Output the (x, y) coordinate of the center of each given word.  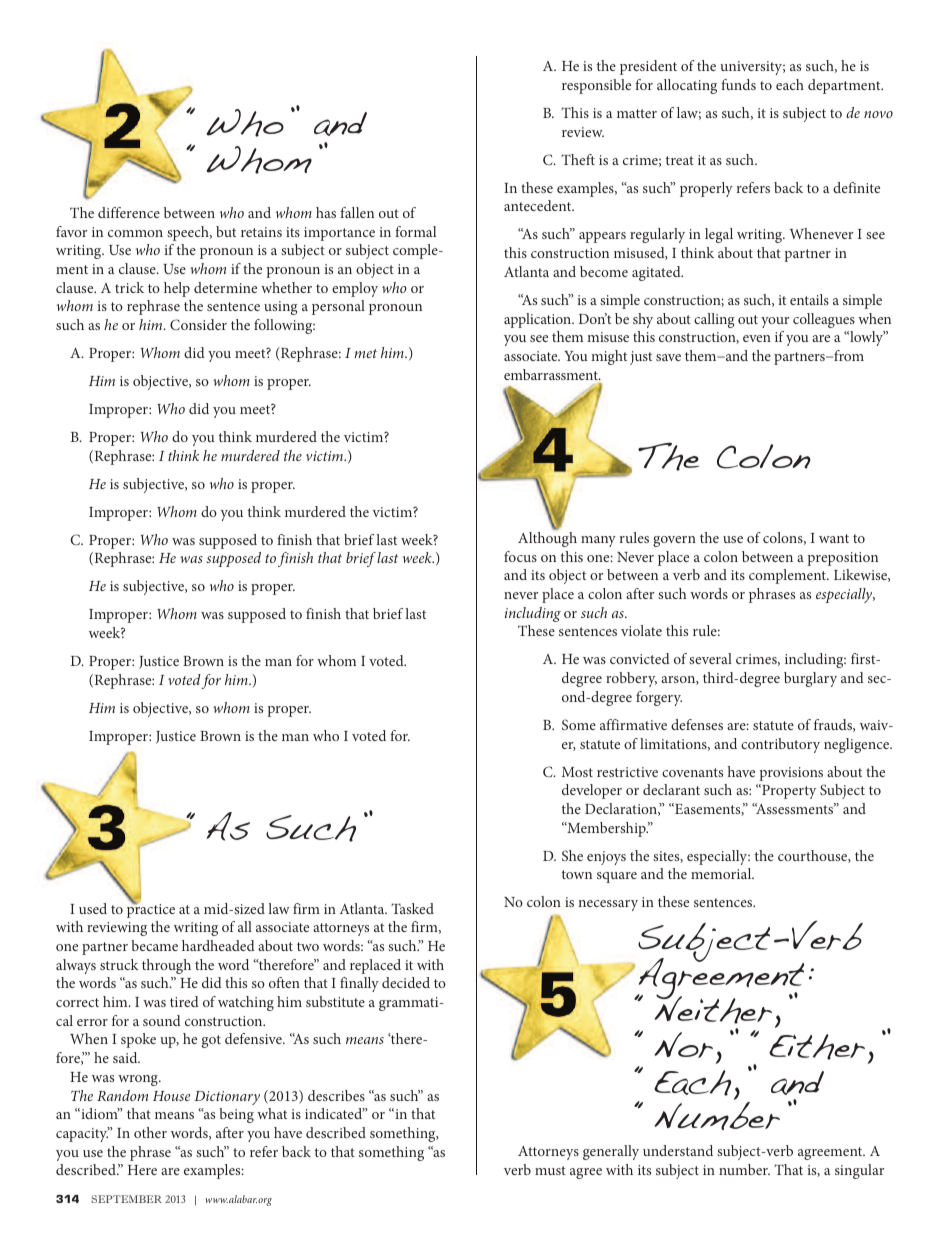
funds (738, 84)
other (150, 1132)
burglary (810, 679)
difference (129, 212)
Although (547, 539)
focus (520, 556)
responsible (596, 86)
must (550, 1170)
